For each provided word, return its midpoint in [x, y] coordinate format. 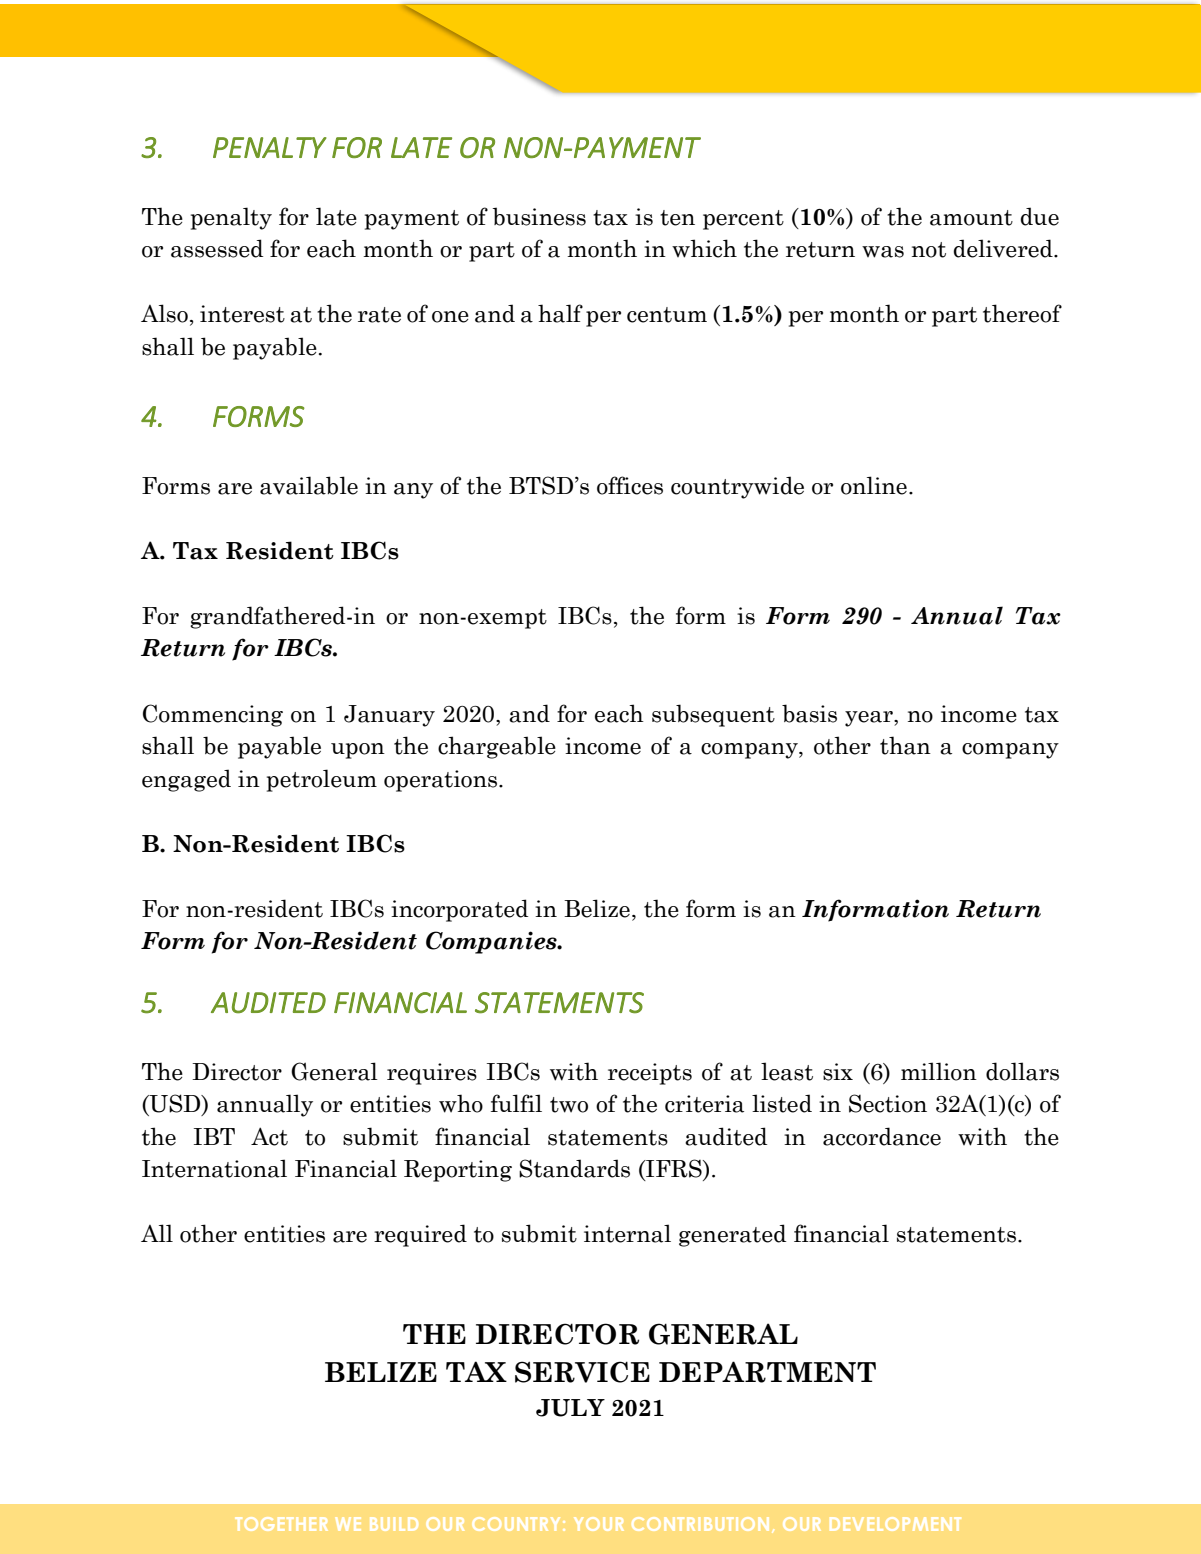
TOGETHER [282, 1524]
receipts [650, 1074]
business [539, 216]
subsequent [713, 715]
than [905, 745]
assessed [217, 248]
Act [269, 1136]
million [939, 1071]
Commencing [213, 715]
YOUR [599, 1524]
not [929, 250]
